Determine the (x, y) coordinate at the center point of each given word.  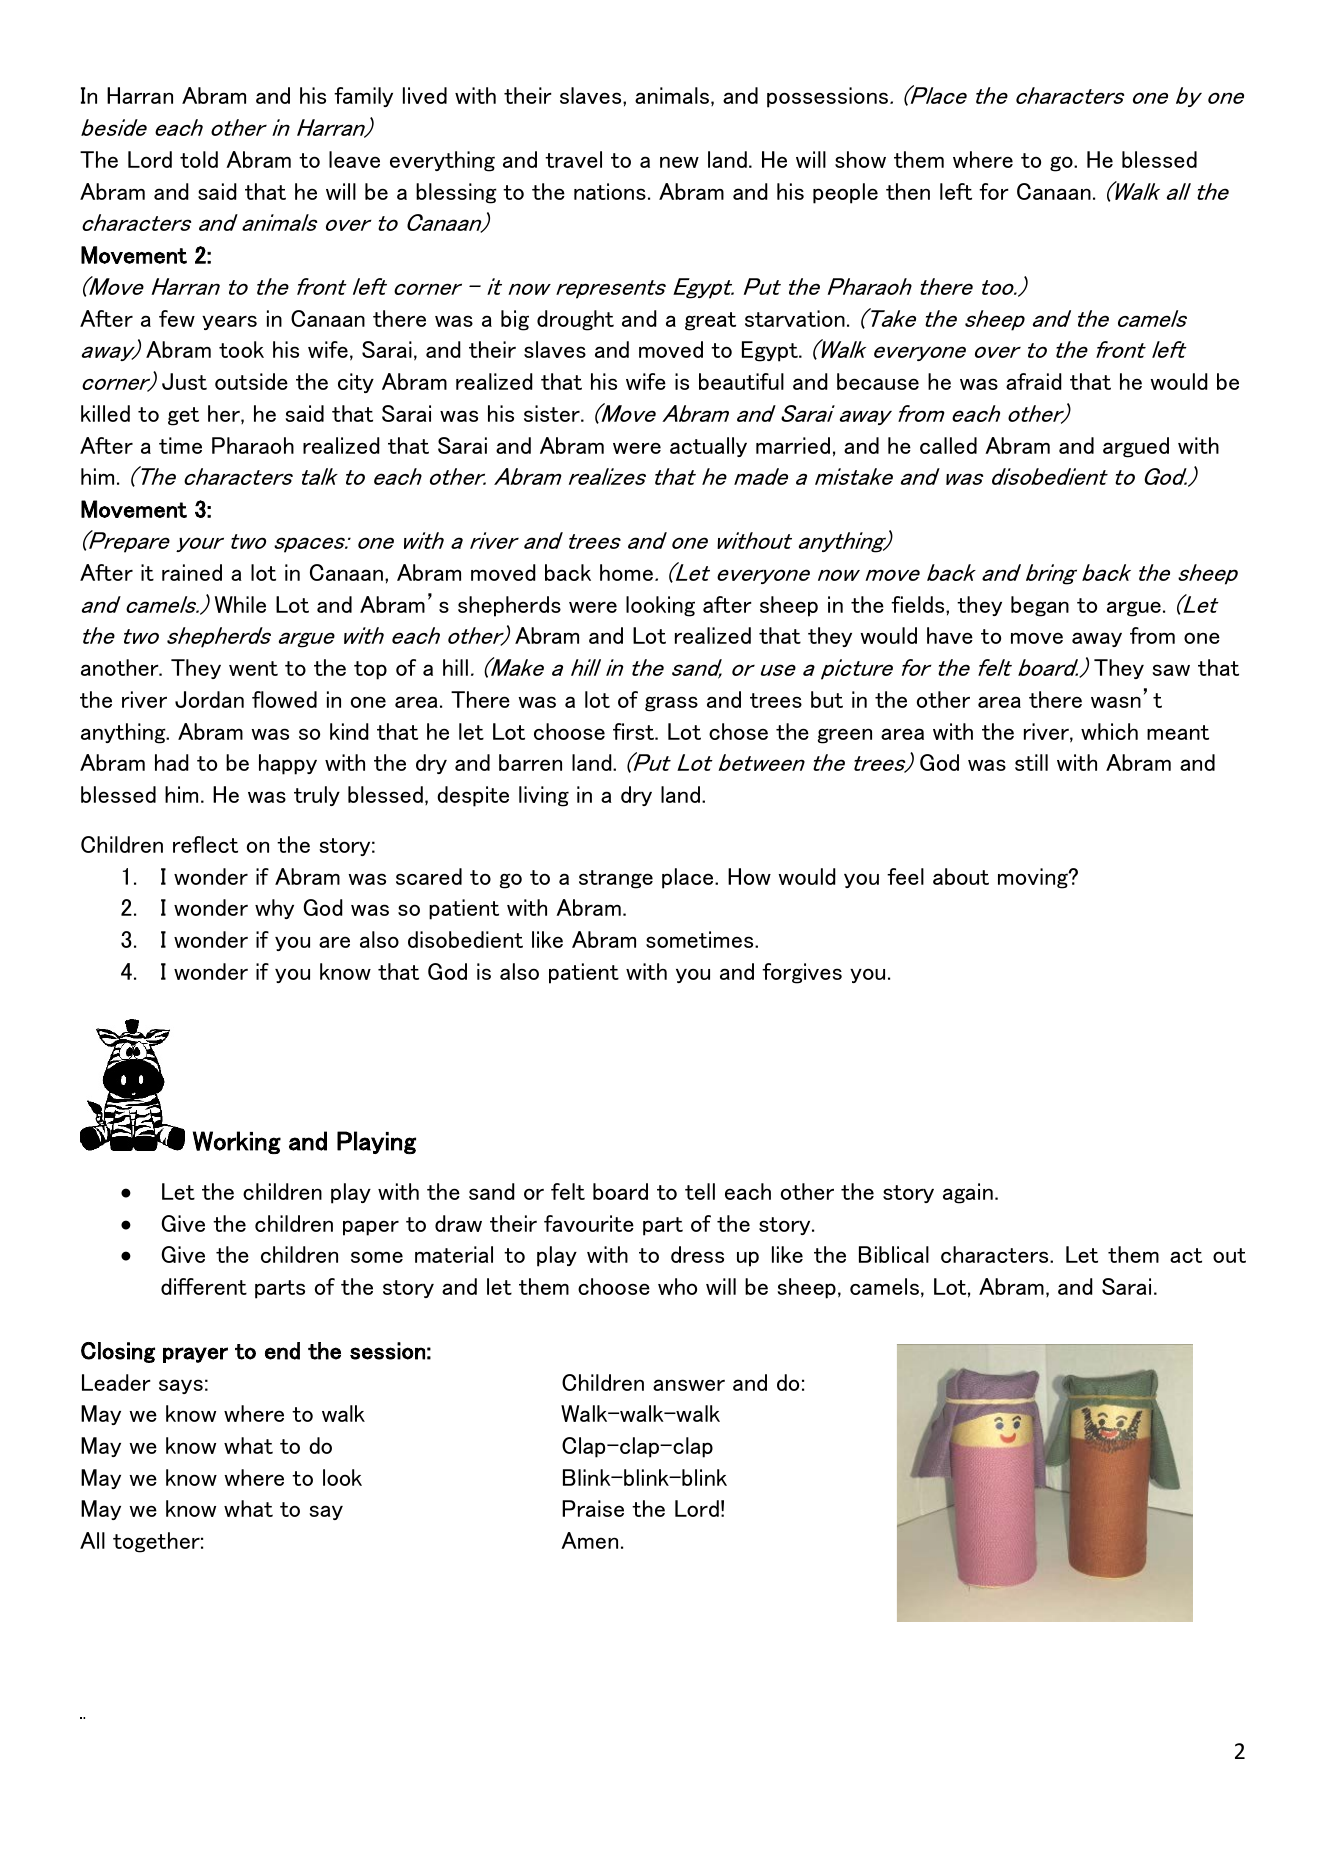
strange (616, 879)
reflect (205, 844)
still (1031, 762)
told (199, 159)
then (908, 191)
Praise (593, 1508)
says (181, 1386)
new (679, 162)
